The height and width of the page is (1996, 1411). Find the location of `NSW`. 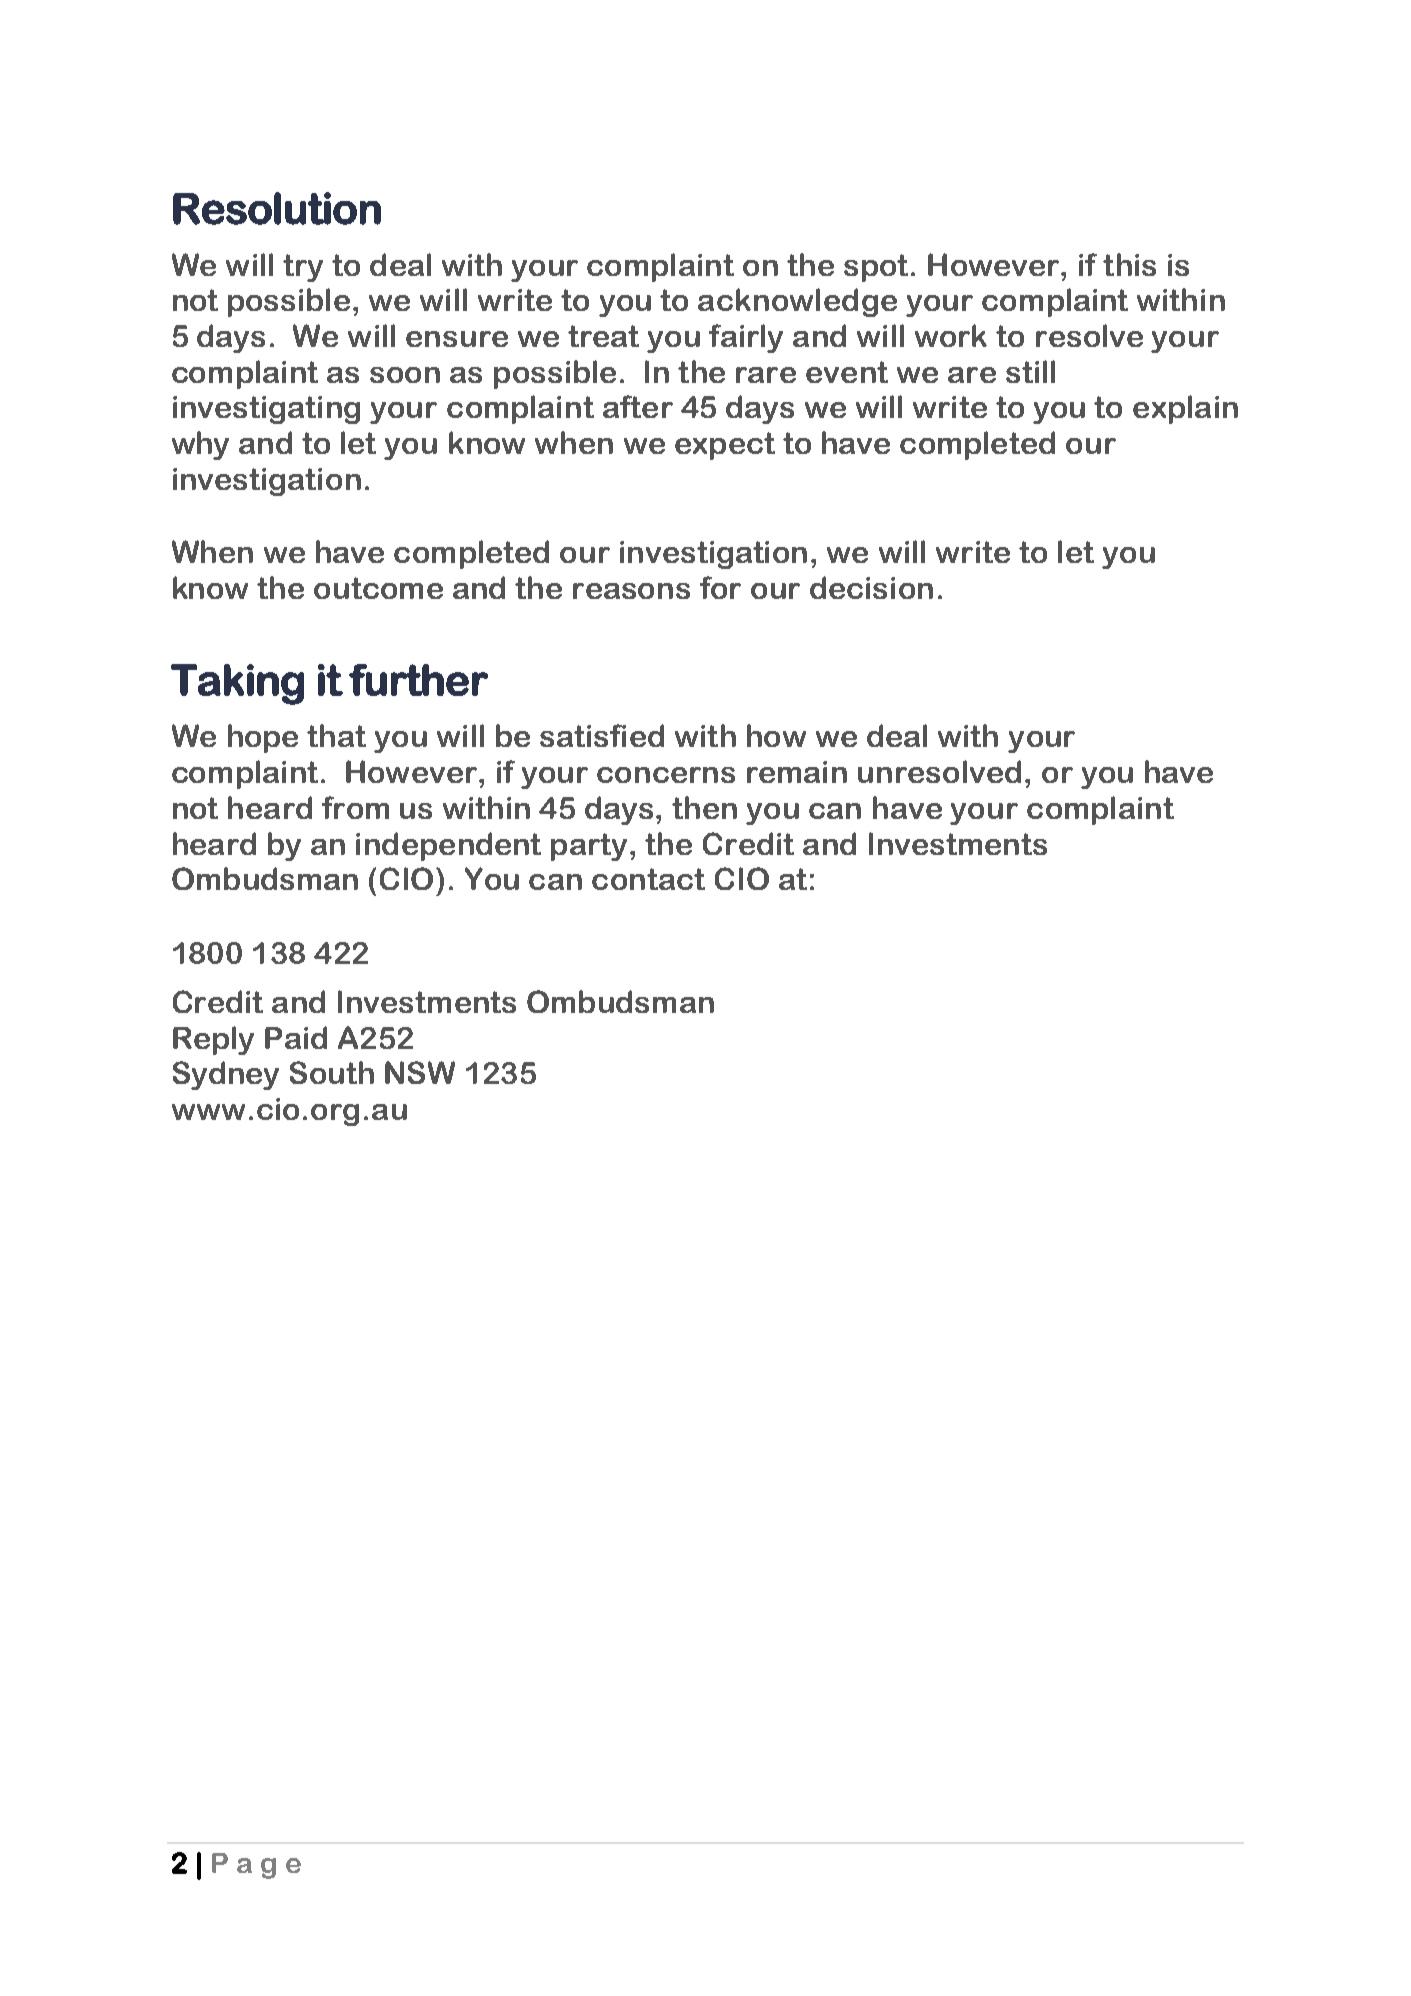

NSW is located at coordinates (420, 1072).
